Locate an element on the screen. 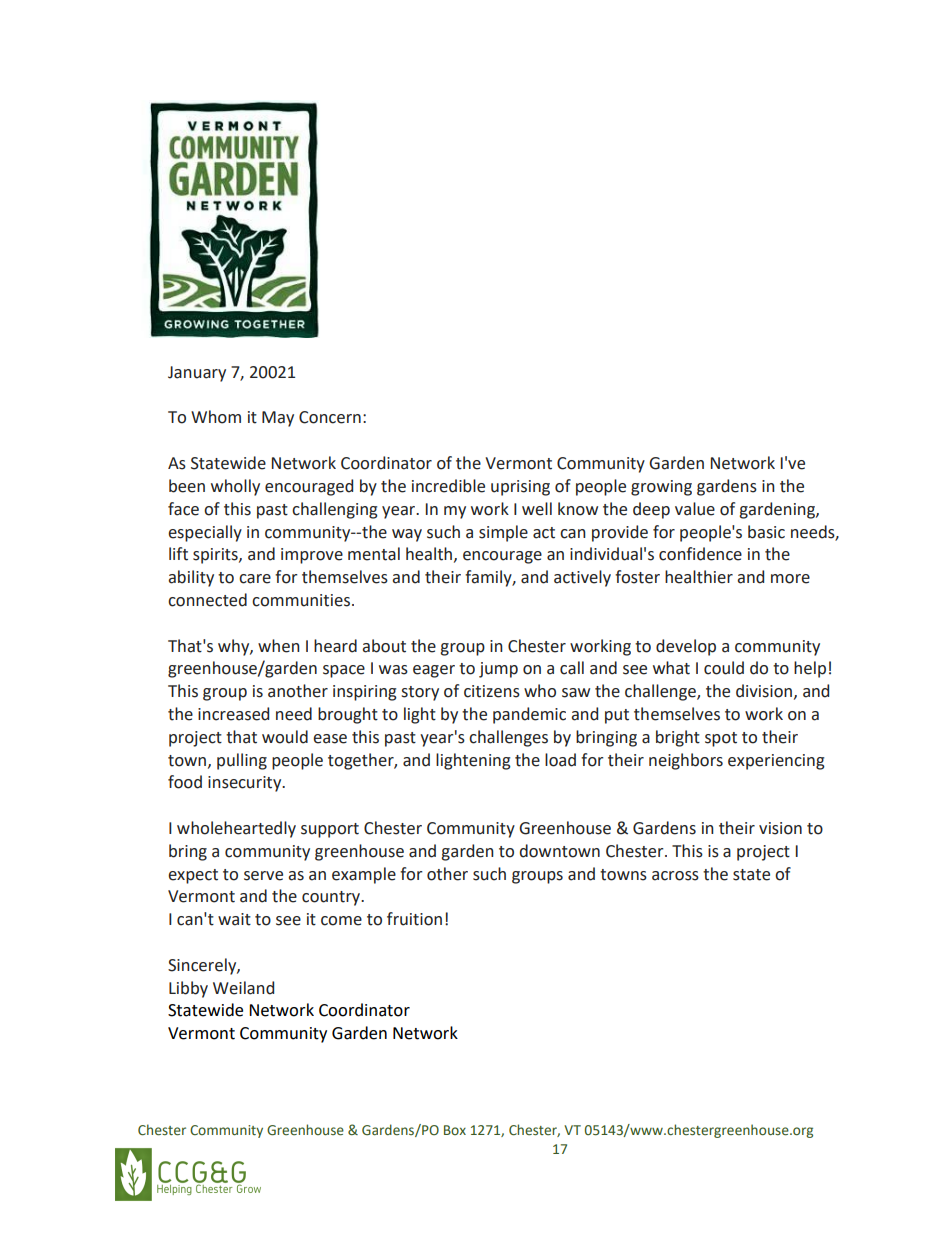  growing is located at coordinates (661, 488).
